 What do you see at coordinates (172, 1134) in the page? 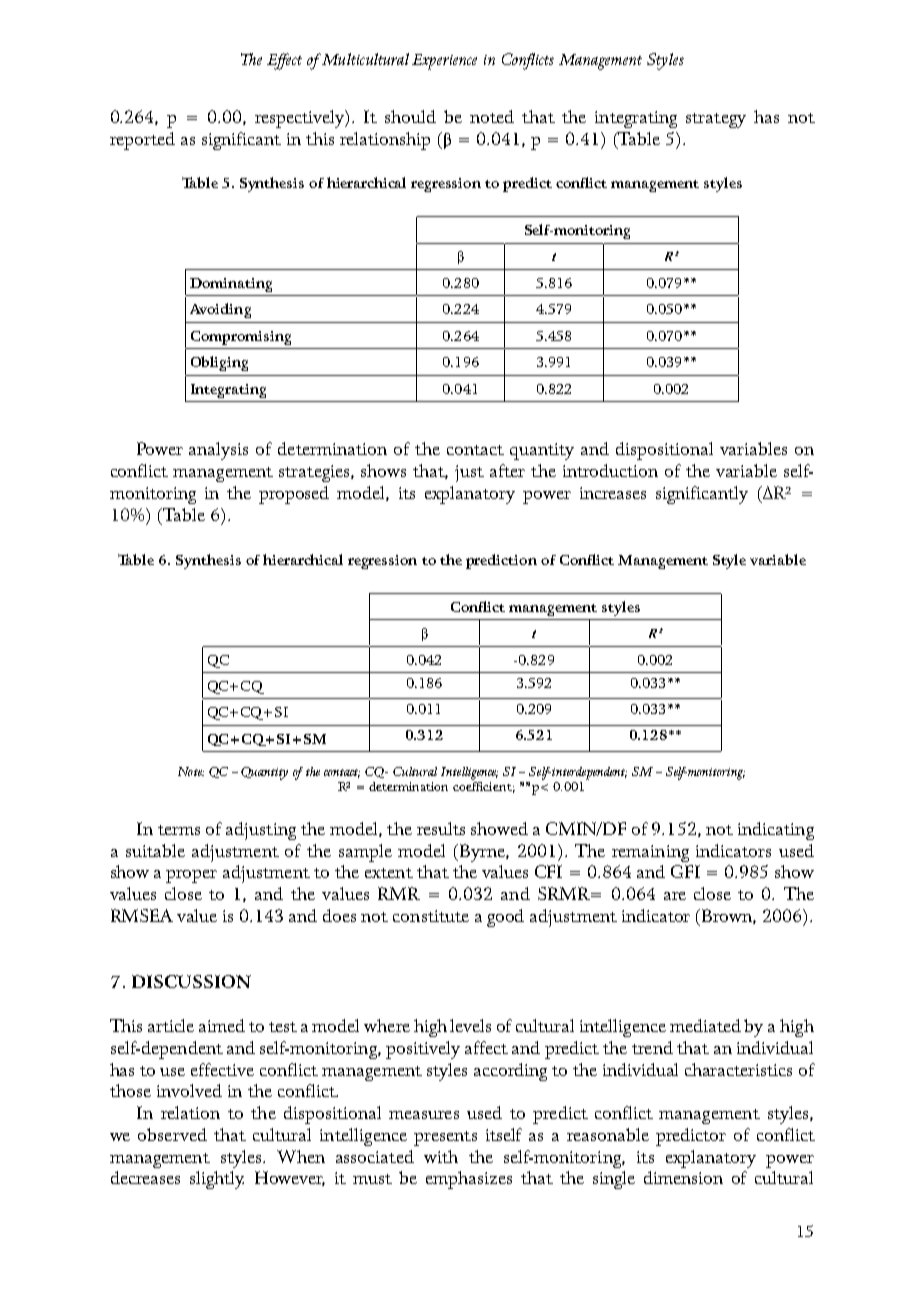
I see `observed` at bounding box center [172, 1134].
